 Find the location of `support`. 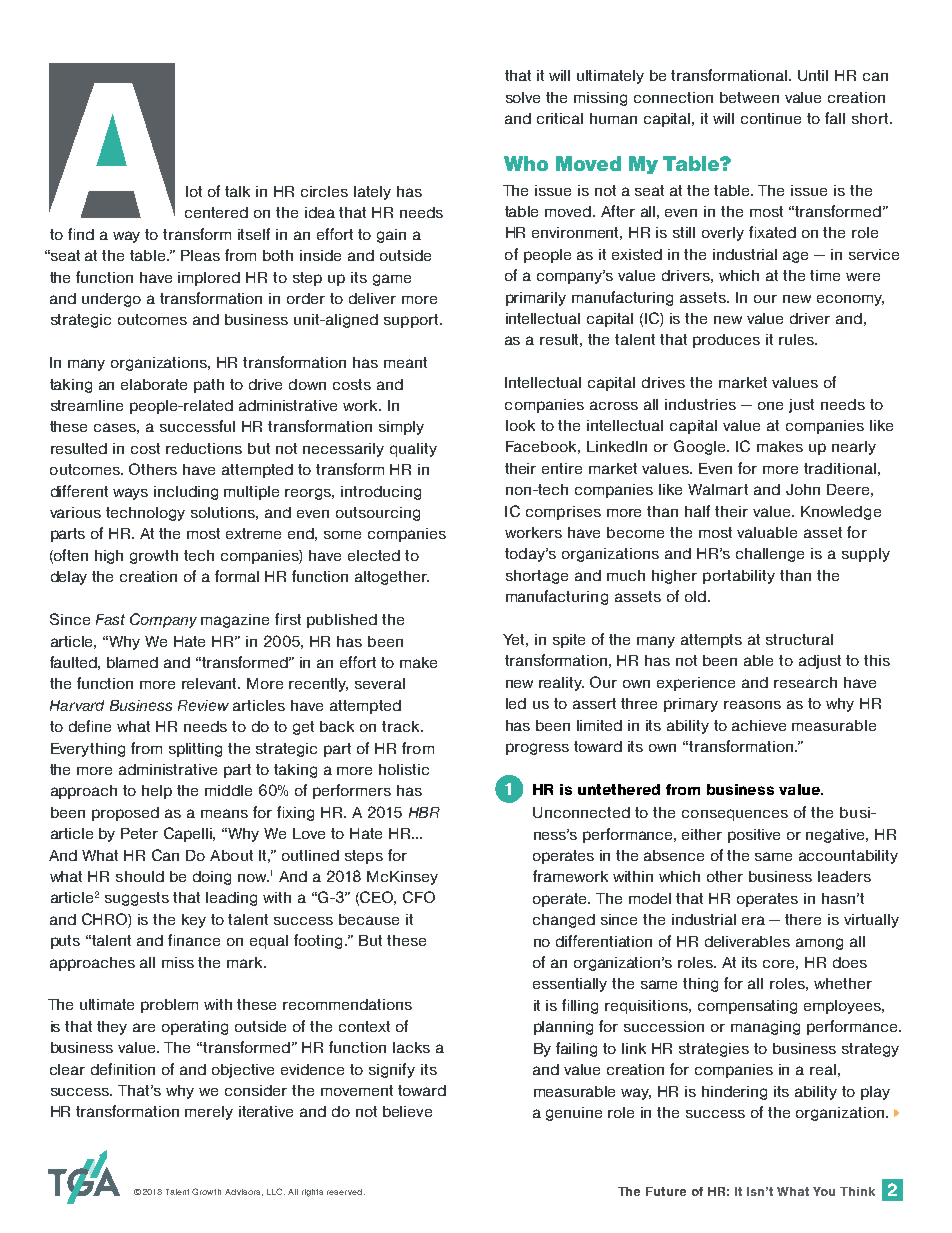

support is located at coordinates (412, 321).
